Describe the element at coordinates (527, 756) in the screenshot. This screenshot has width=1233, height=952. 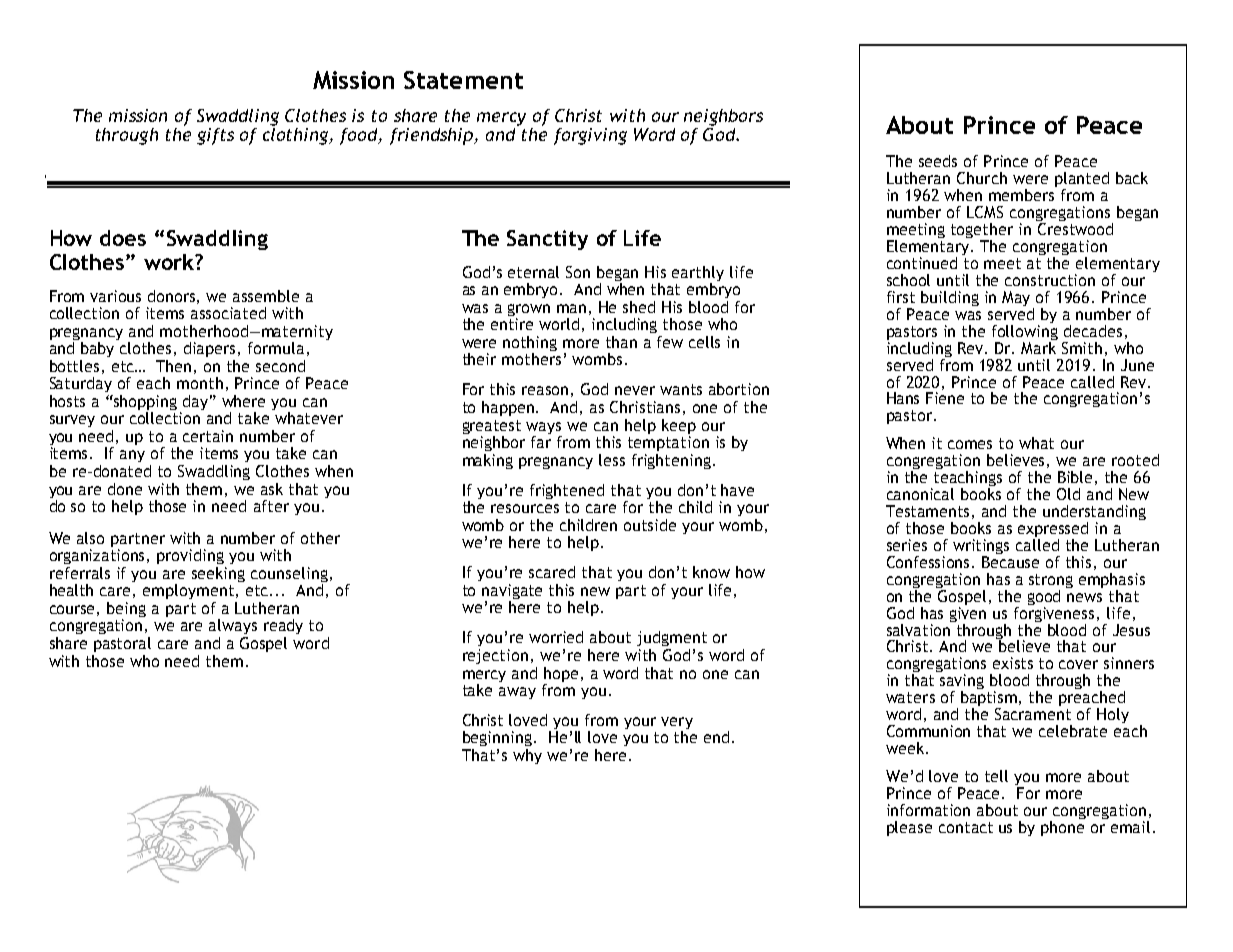
I see `why` at that location.
